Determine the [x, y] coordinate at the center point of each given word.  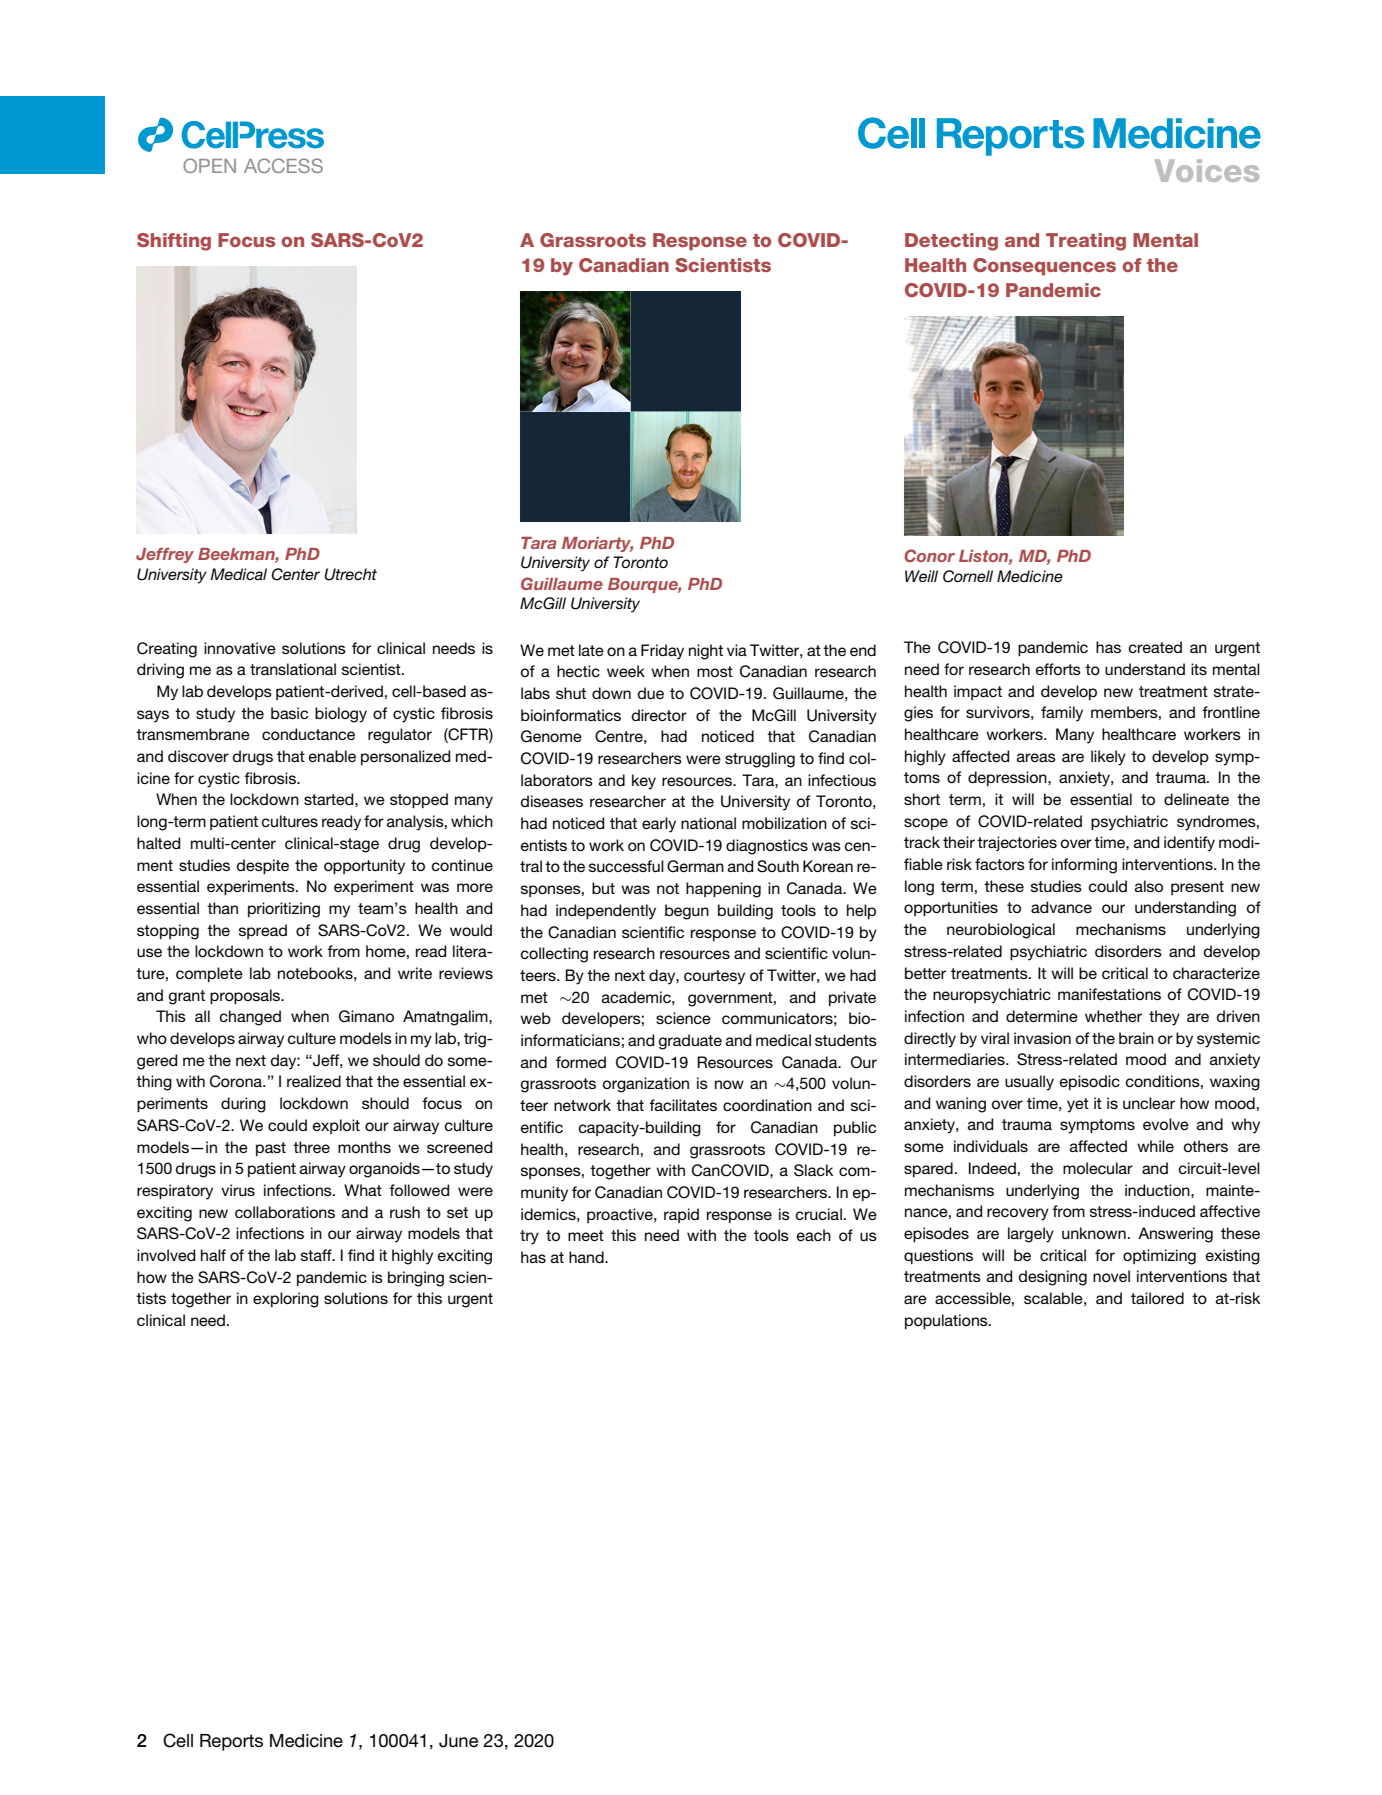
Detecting [951, 242]
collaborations [285, 1212]
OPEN [209, 165]
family [1062, 714]
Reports [231, 1742]
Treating [1086, 242]
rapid [681, 1215]
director [659, 715]
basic [289, 713]
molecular [1098, 1168]
